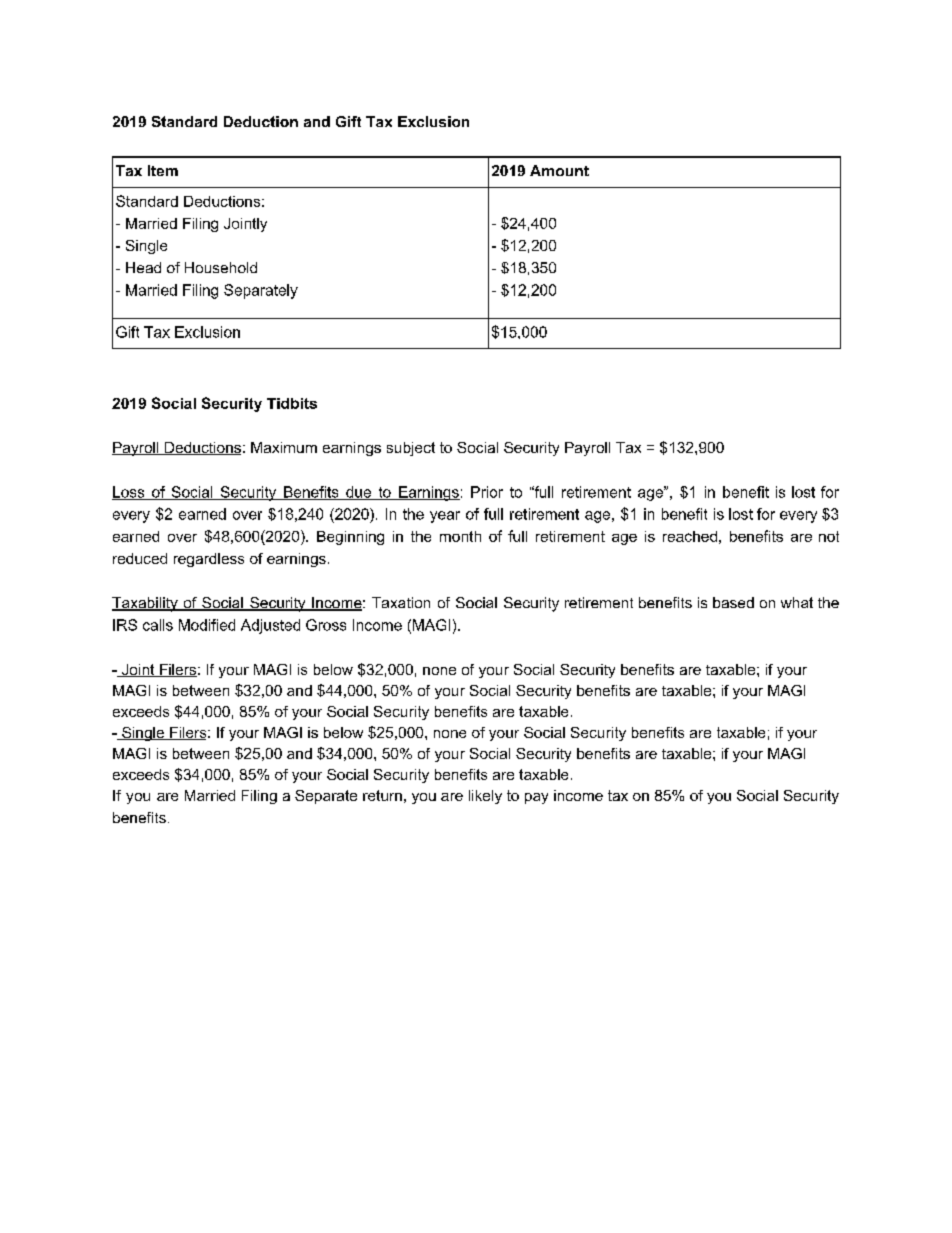  I want to click on return, so click(382, 795).
